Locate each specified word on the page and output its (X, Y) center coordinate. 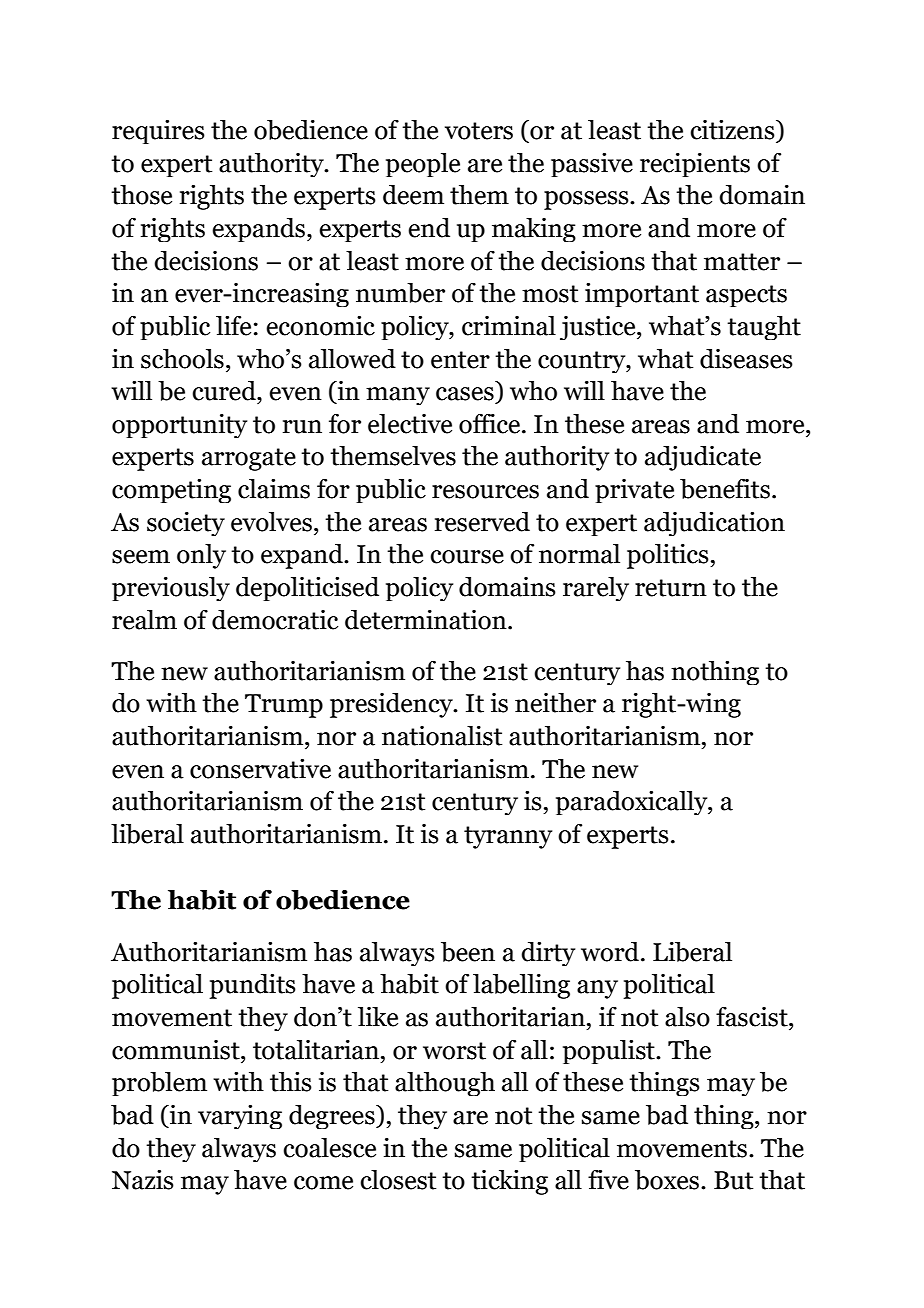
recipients (695, 165)
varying (240, 1117)
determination (427, 620)
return (671, 588)
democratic (275, 620)
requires (158, 132)
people (423, 165)
